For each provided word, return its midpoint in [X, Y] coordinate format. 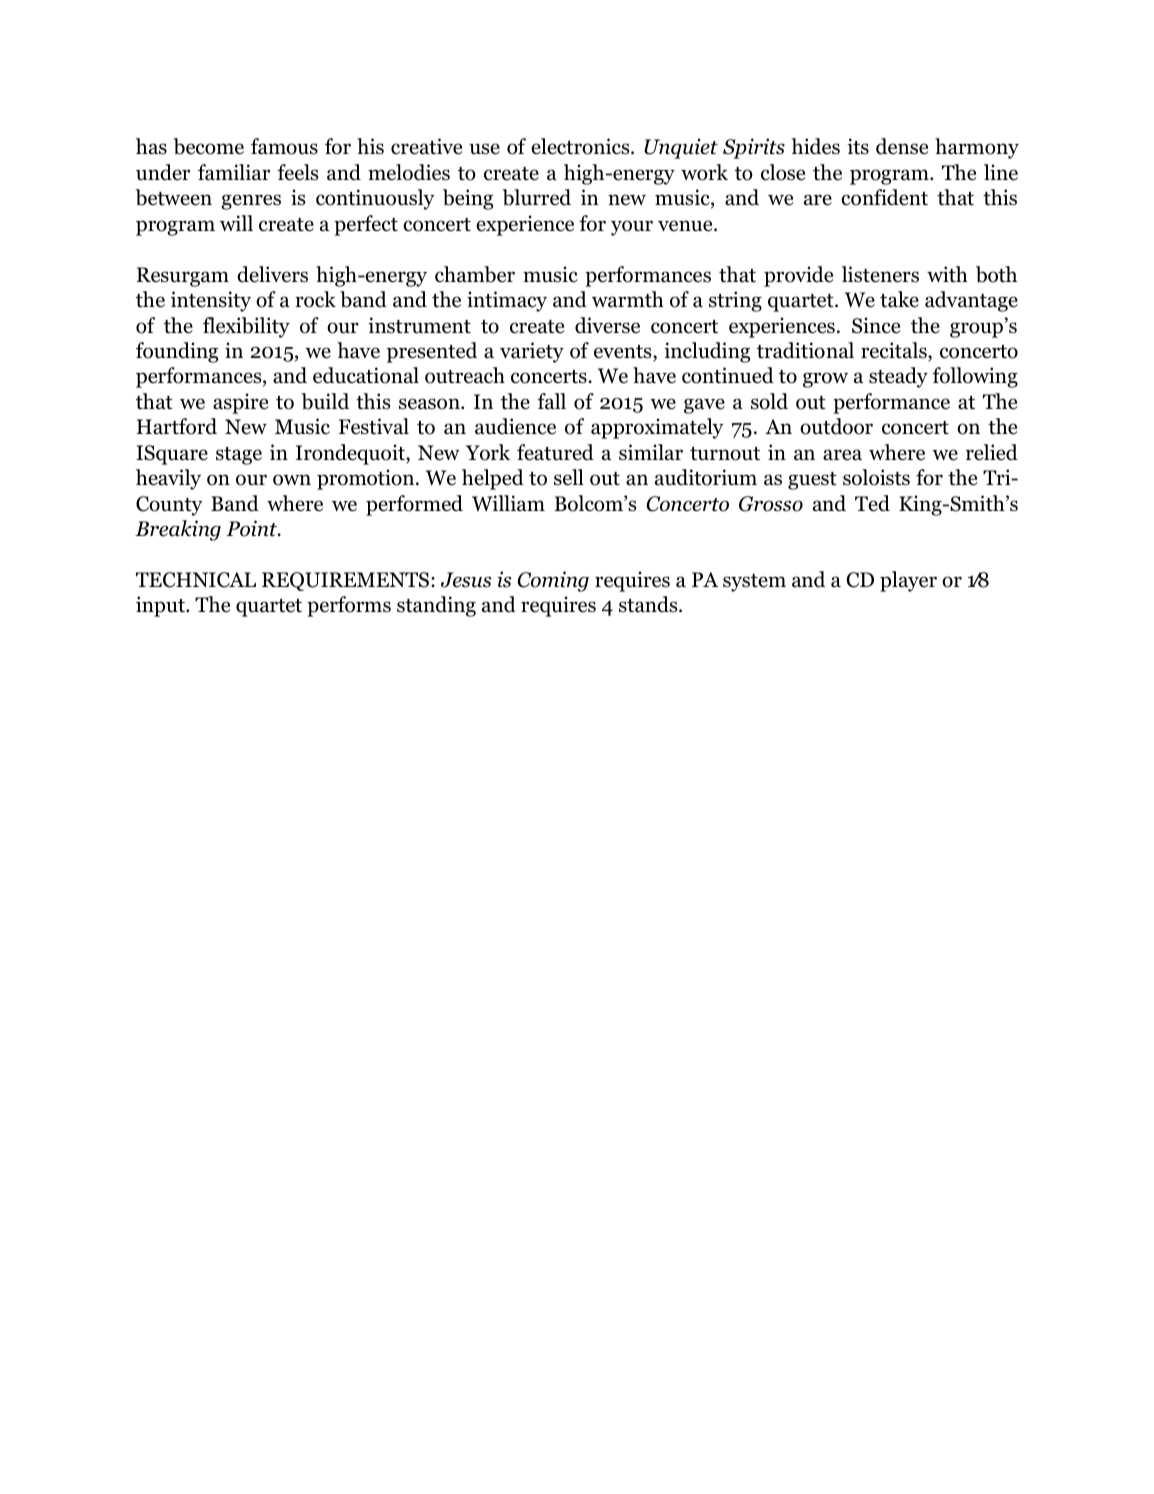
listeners [880, 274]
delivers [272, 274]
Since [876, 325]
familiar [234, 172]
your [632, 228]
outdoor [836, 426]
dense [902, 146]
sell [569, 477]
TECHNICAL [196, 580]
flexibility [246, 327]
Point [252, 528]
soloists [876, 477]
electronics [581, 146]
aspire [240, 403]
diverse [607, 325]
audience [515, 426]
